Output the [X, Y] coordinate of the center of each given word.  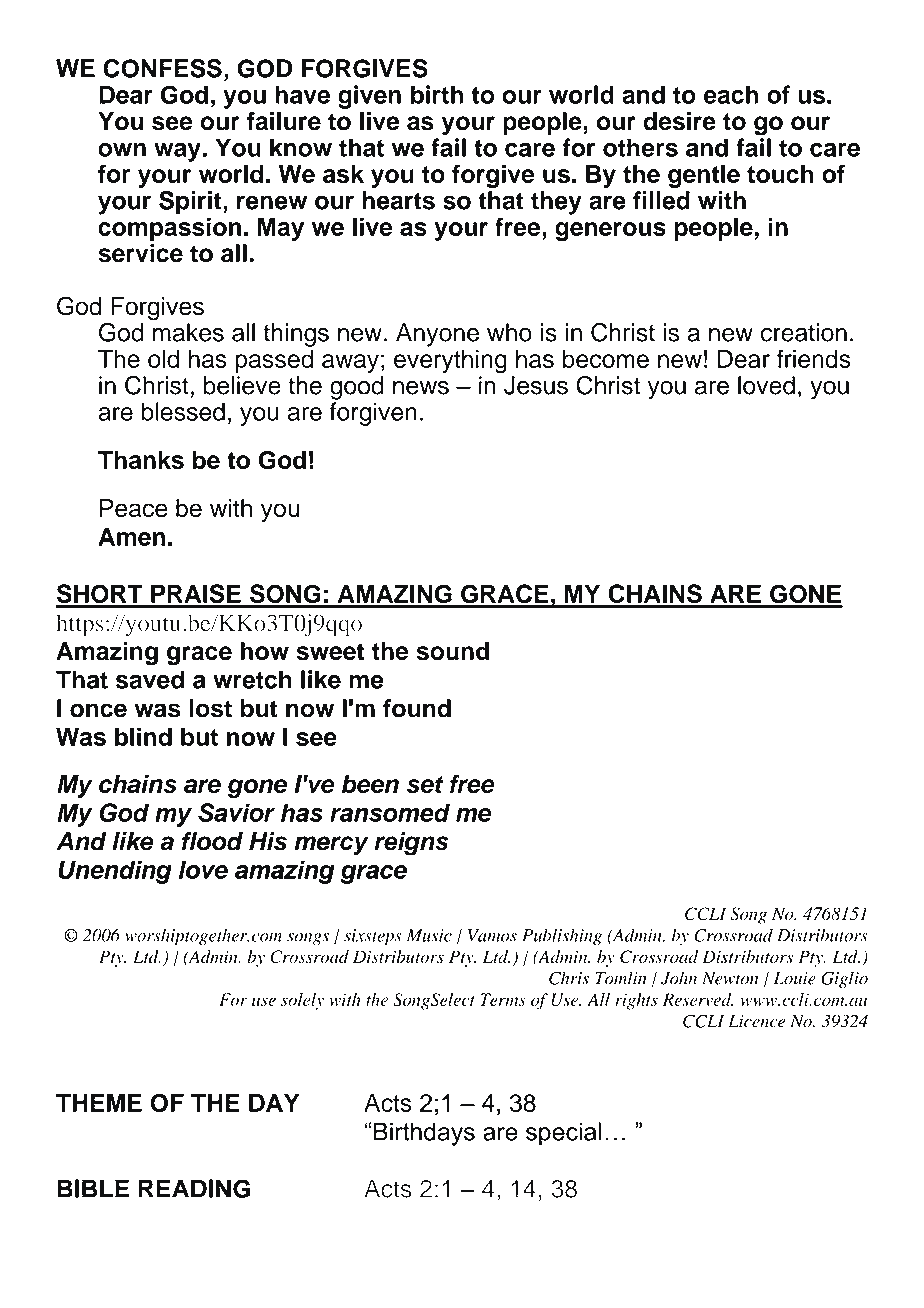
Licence [757, 1021]
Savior [236, 812]
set [425, 784]
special [563, 1134]
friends [814, 358]
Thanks [141, 460]
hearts [398, 200]
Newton [730, 978]
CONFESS [162, 68]
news [421, 387]
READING [194, 1188]
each [731, 94]
